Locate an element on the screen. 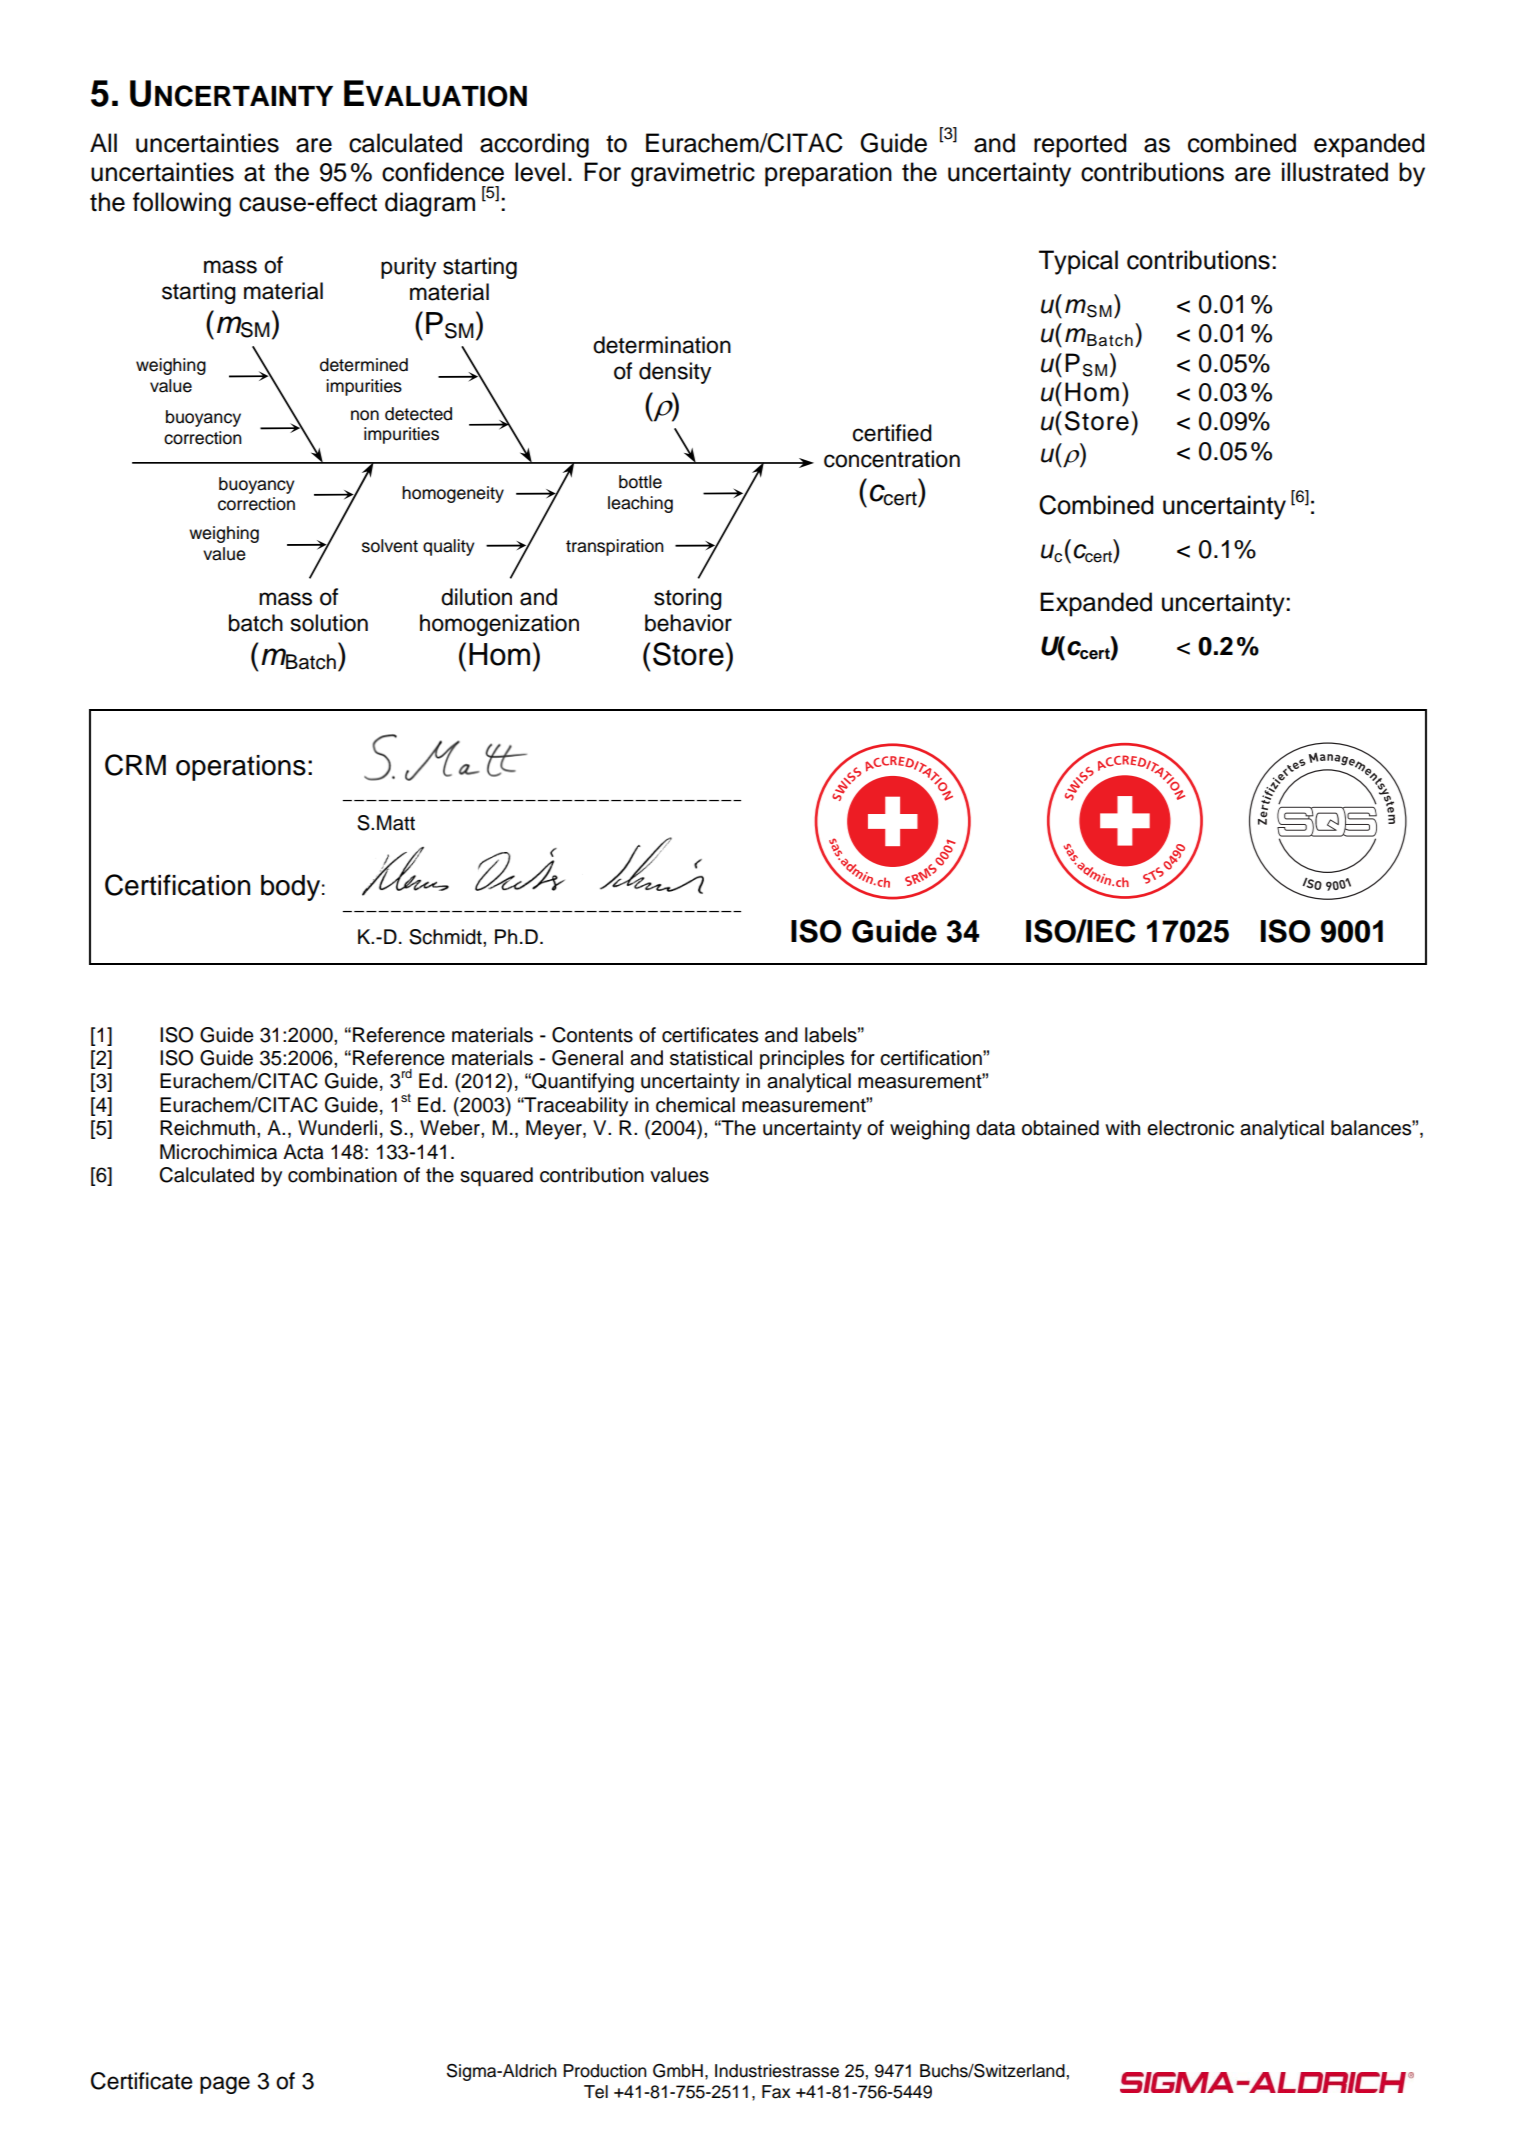 This screenshot has width=1515, height=2144. Acta is located at coordinates (303, 1152).
